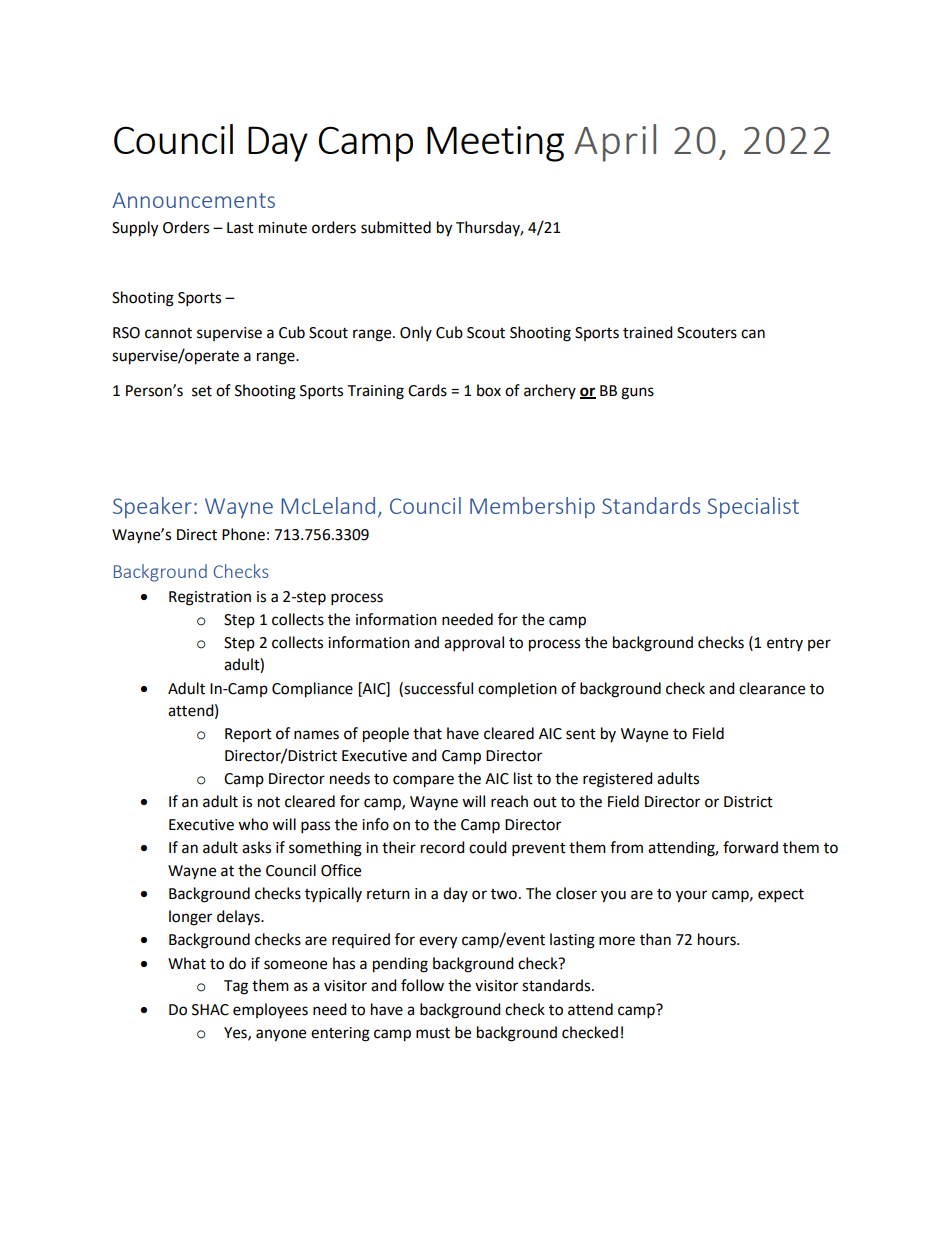 Image resolution: width=952 pixels, height=1233 pixels. What do you see at coordinates (236, 987) in the page?
I see `Tag` at bounding box center [236, 987].
